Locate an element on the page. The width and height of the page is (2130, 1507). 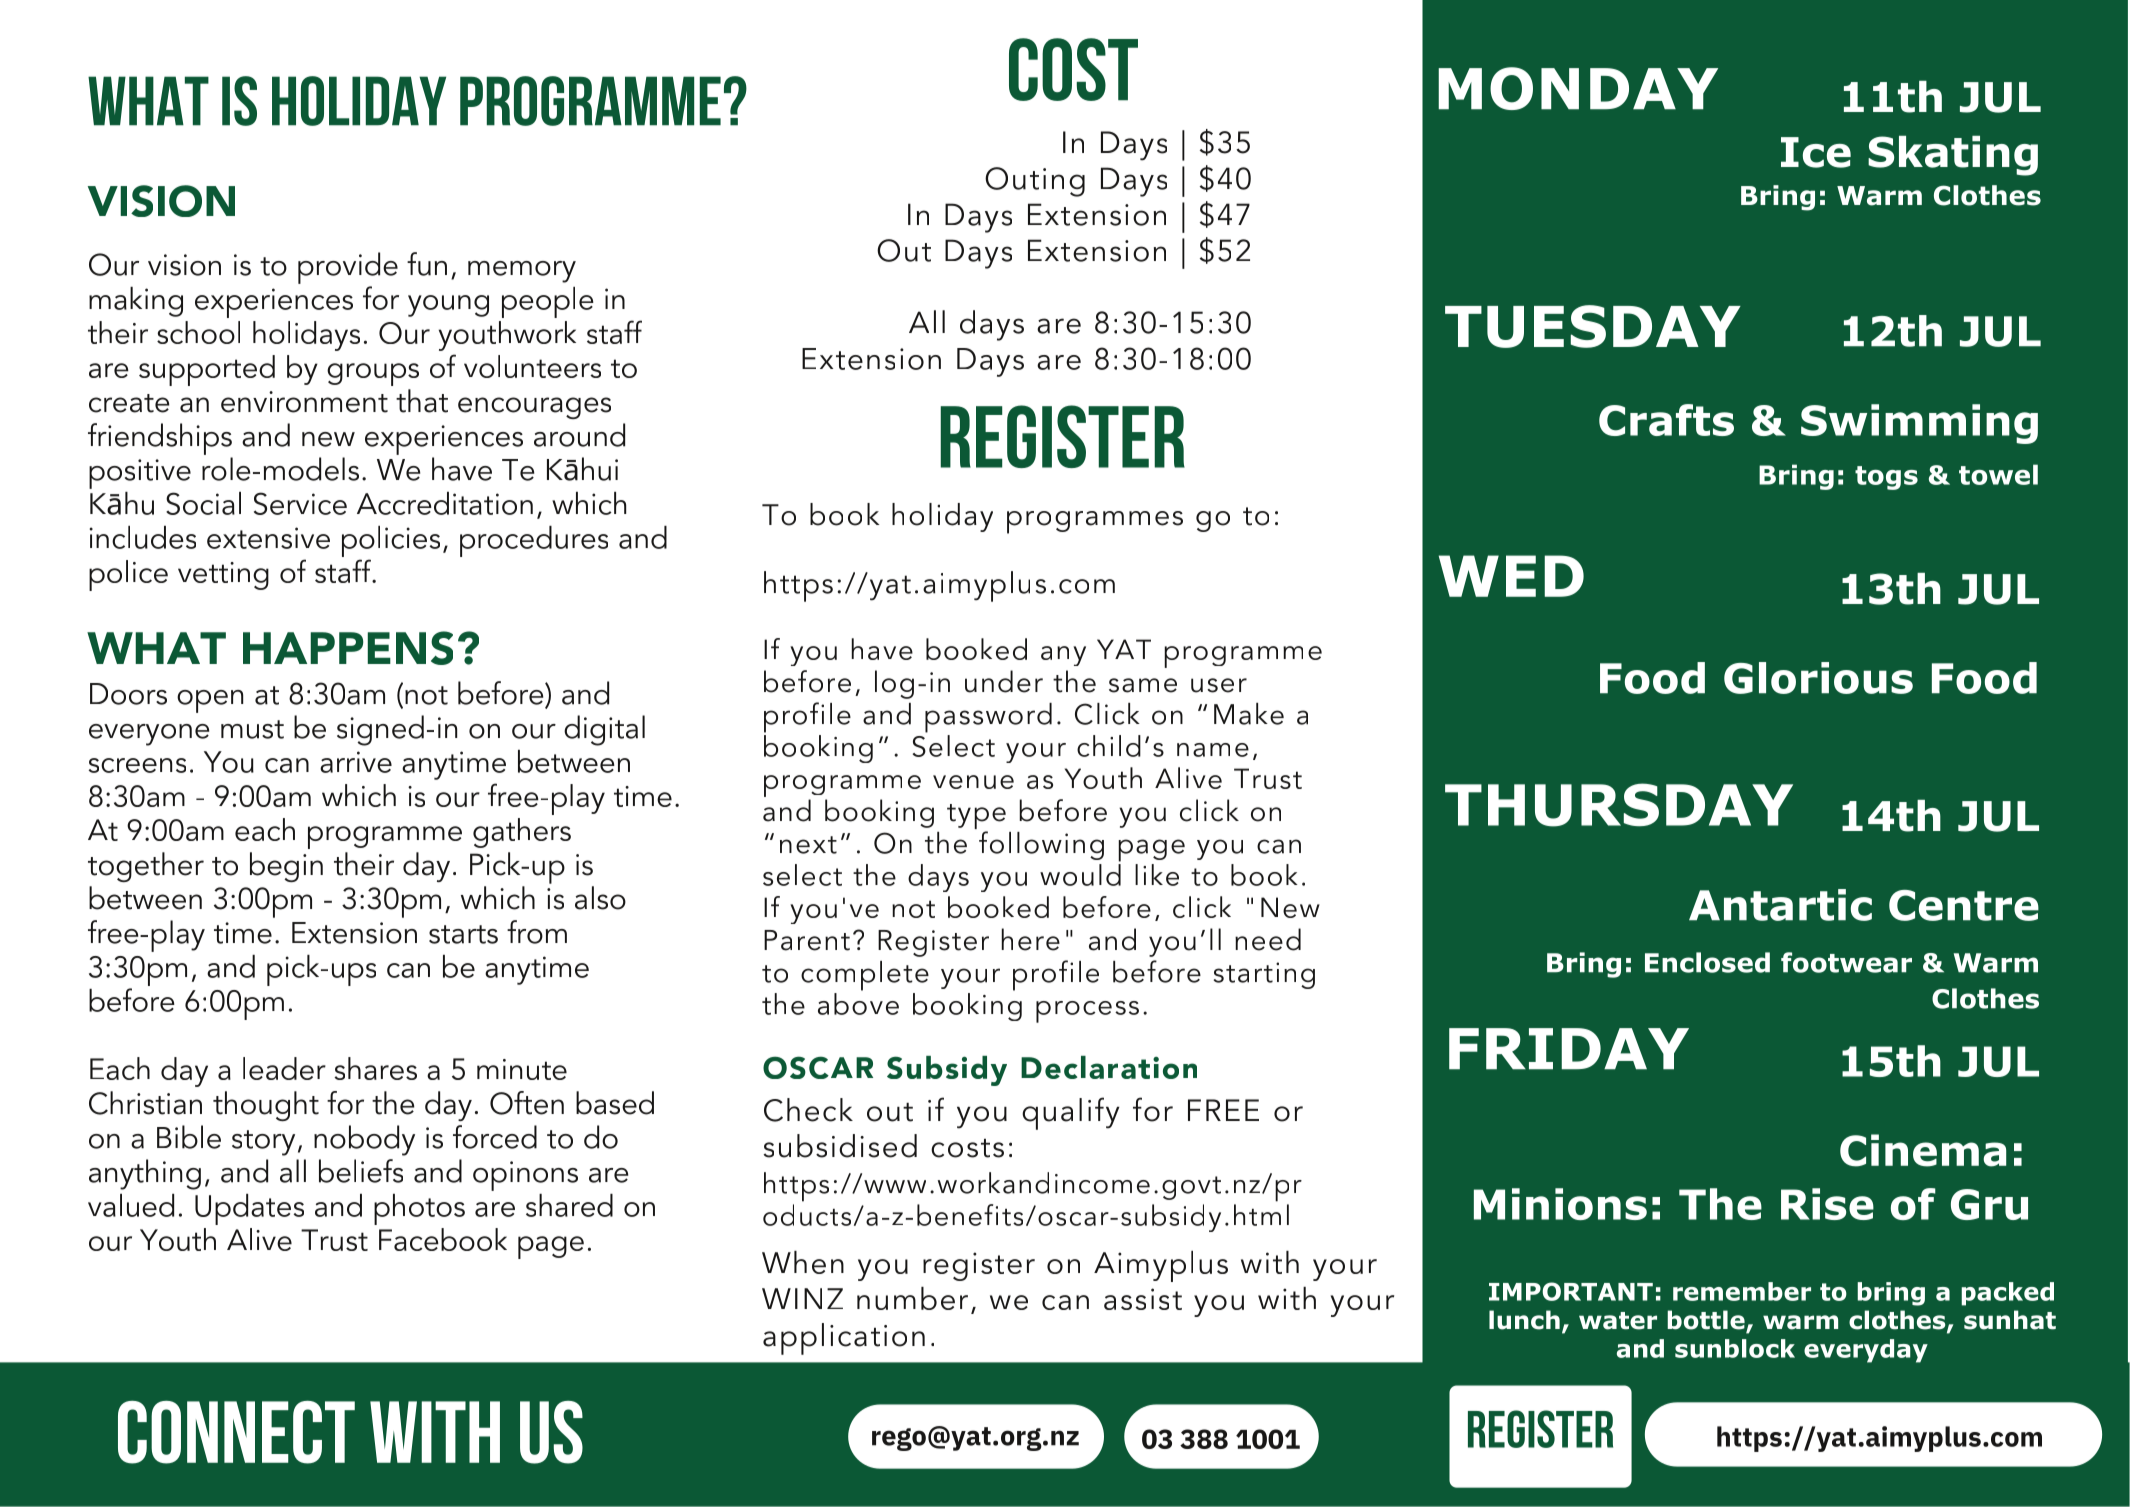
Outing is located at coordinates (1035, 182).
